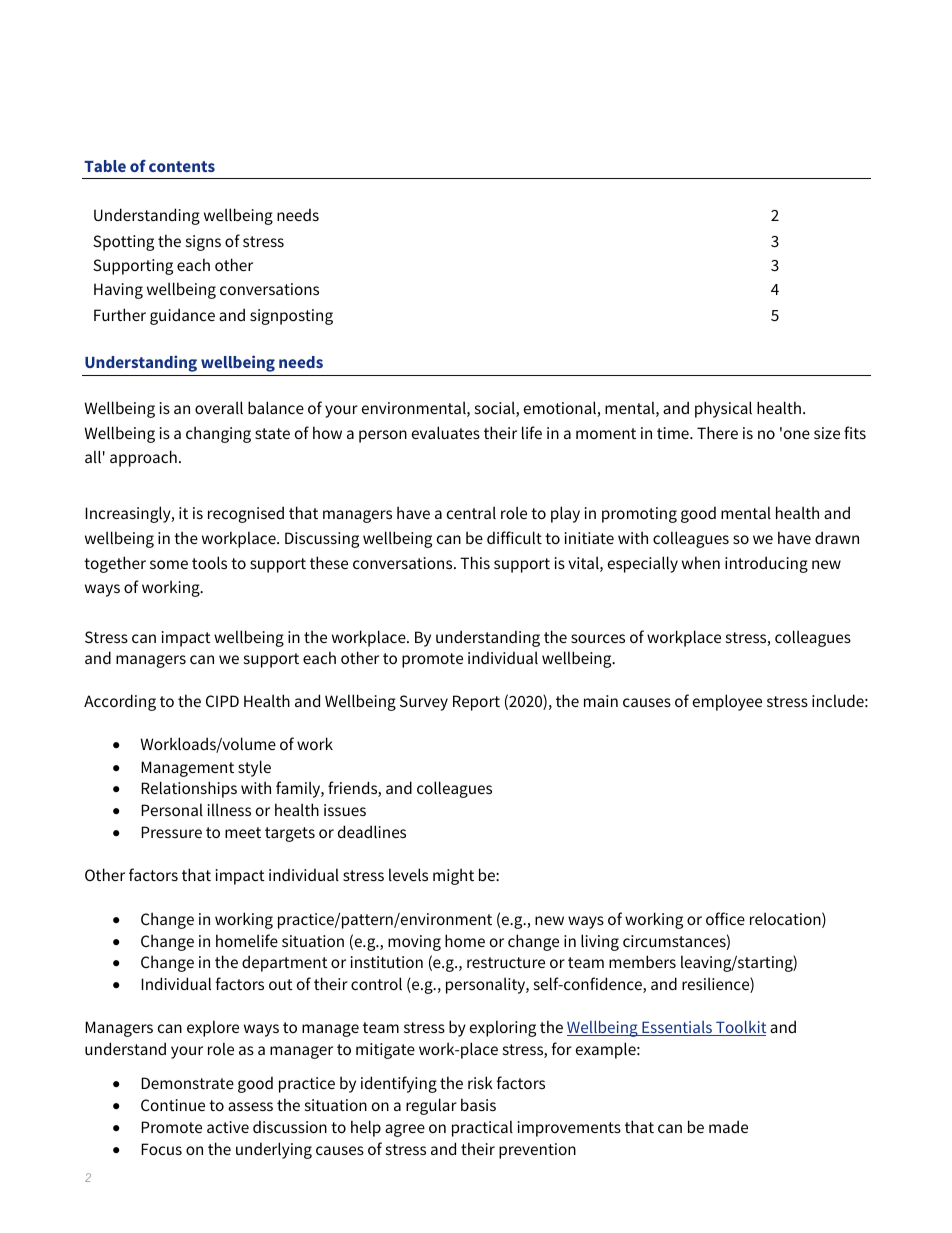 The height and width of the screenshot is (1233, 952). What do you see at coordinates (453, 876) in the screenshot?
I see `might` at bounding box center [453, 876].
